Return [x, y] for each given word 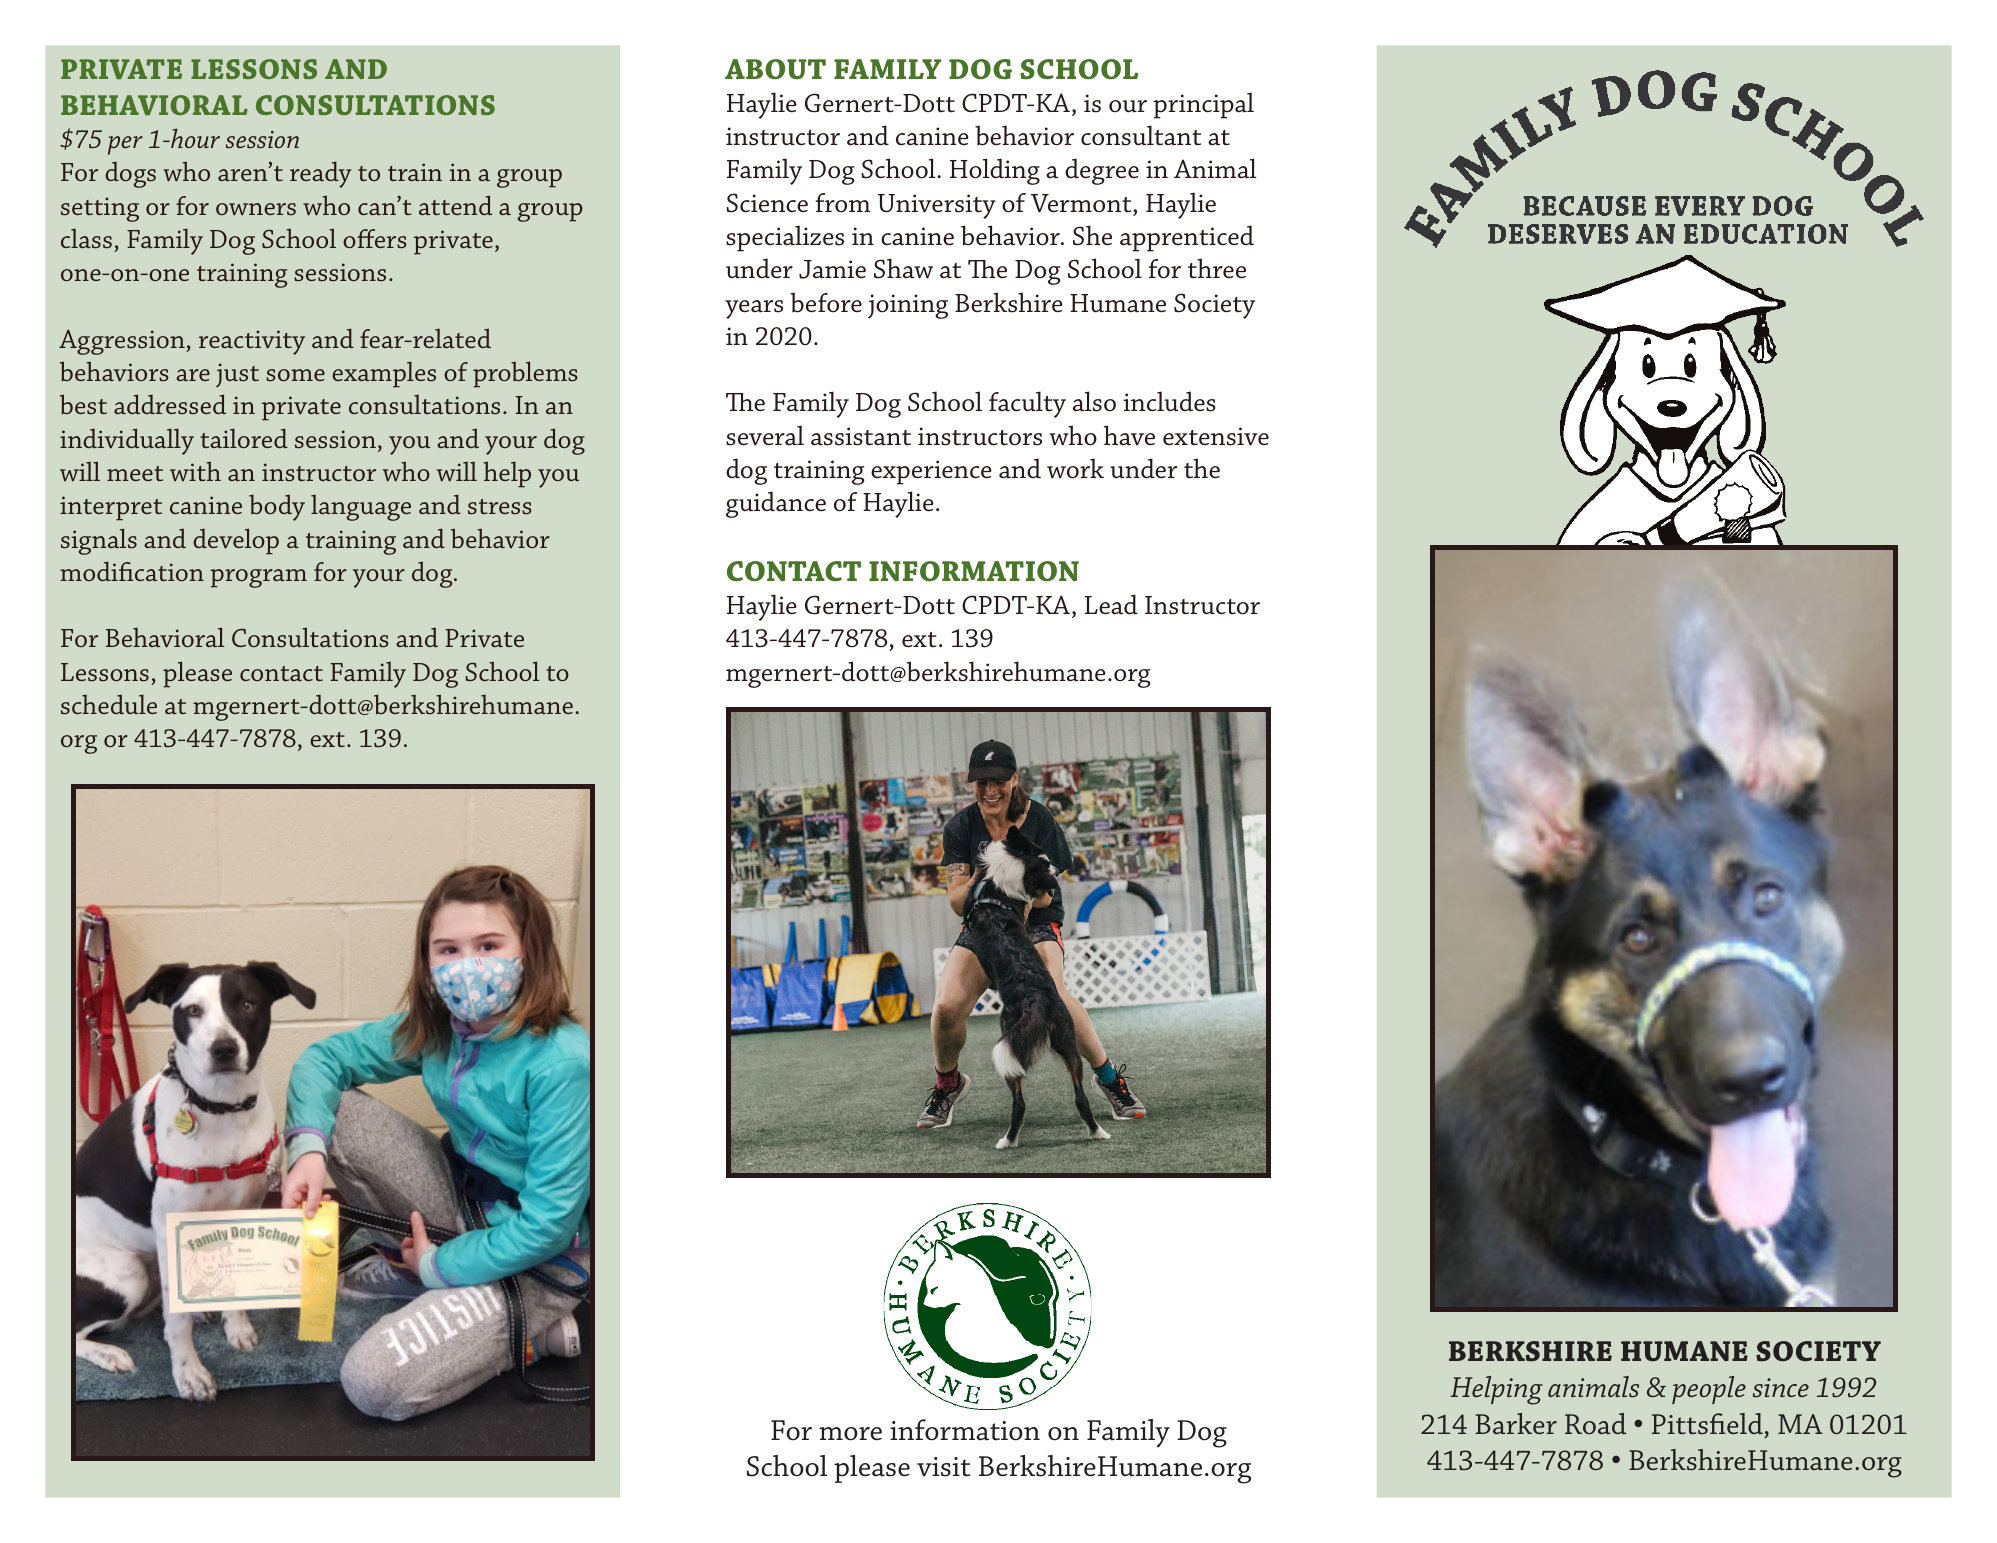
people [1709, 1390]
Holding [995, 171]
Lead [1111, 604]
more [850, 1434]
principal [1203, 105]
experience [931, 472]
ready [321, 174]
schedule [109, 704]
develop [236, 541]
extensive [1216, 436]
